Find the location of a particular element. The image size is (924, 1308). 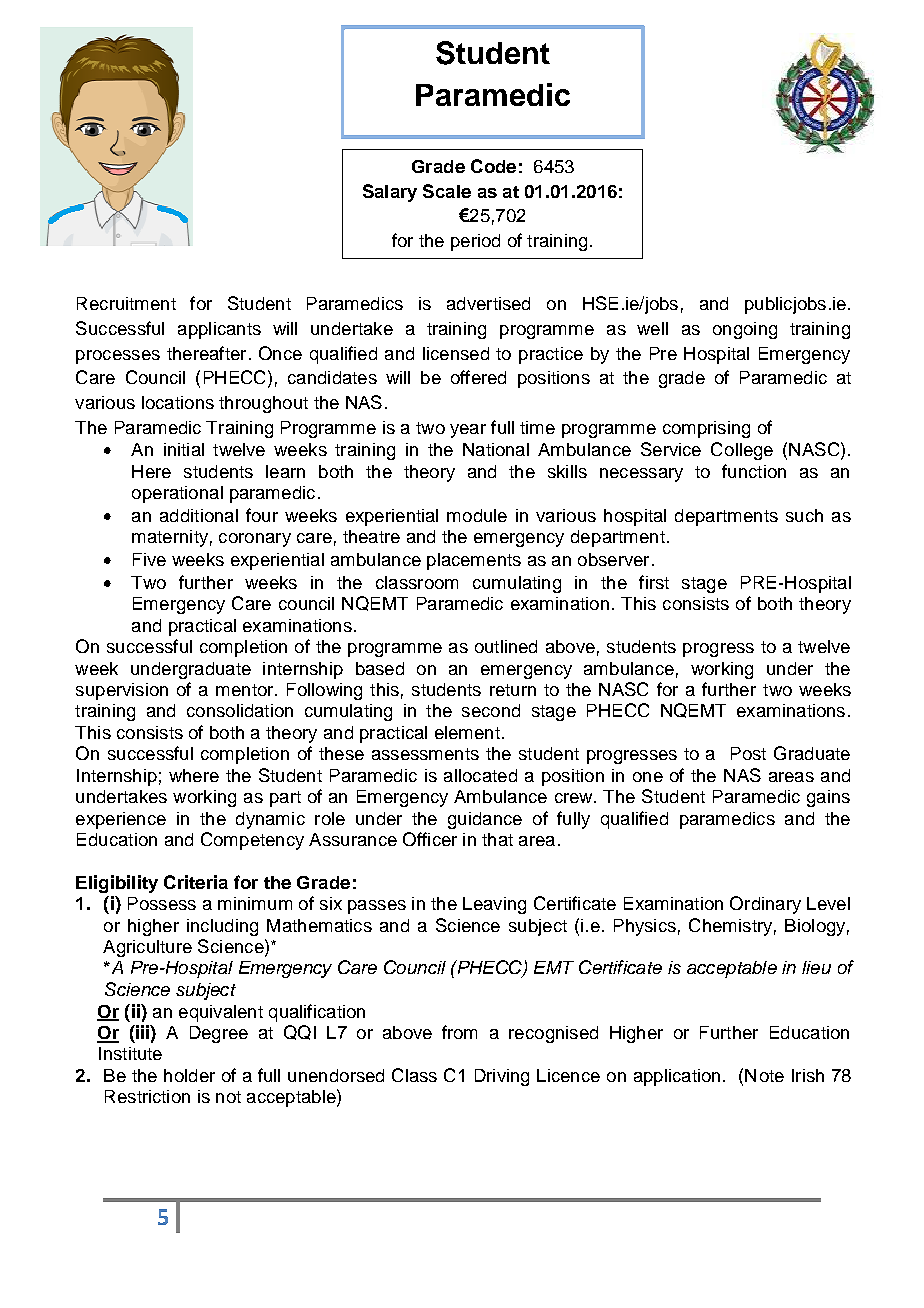

Scale is located at coordinates (447, 191).
